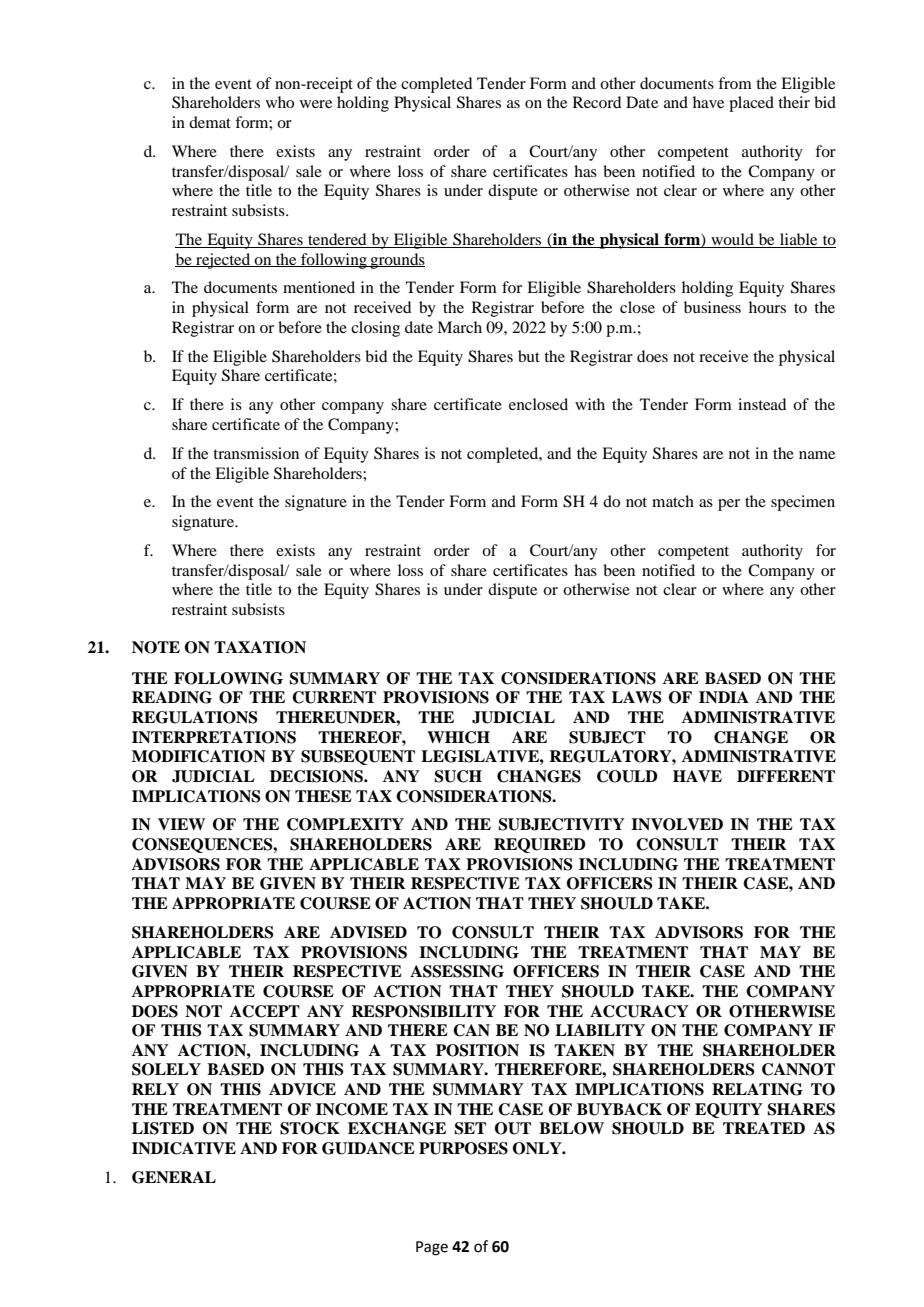 The image size is (924, 1307). What do you see at coordinates (210, 122) in the document?
I see `demat` at bounding box center [210, 122].
